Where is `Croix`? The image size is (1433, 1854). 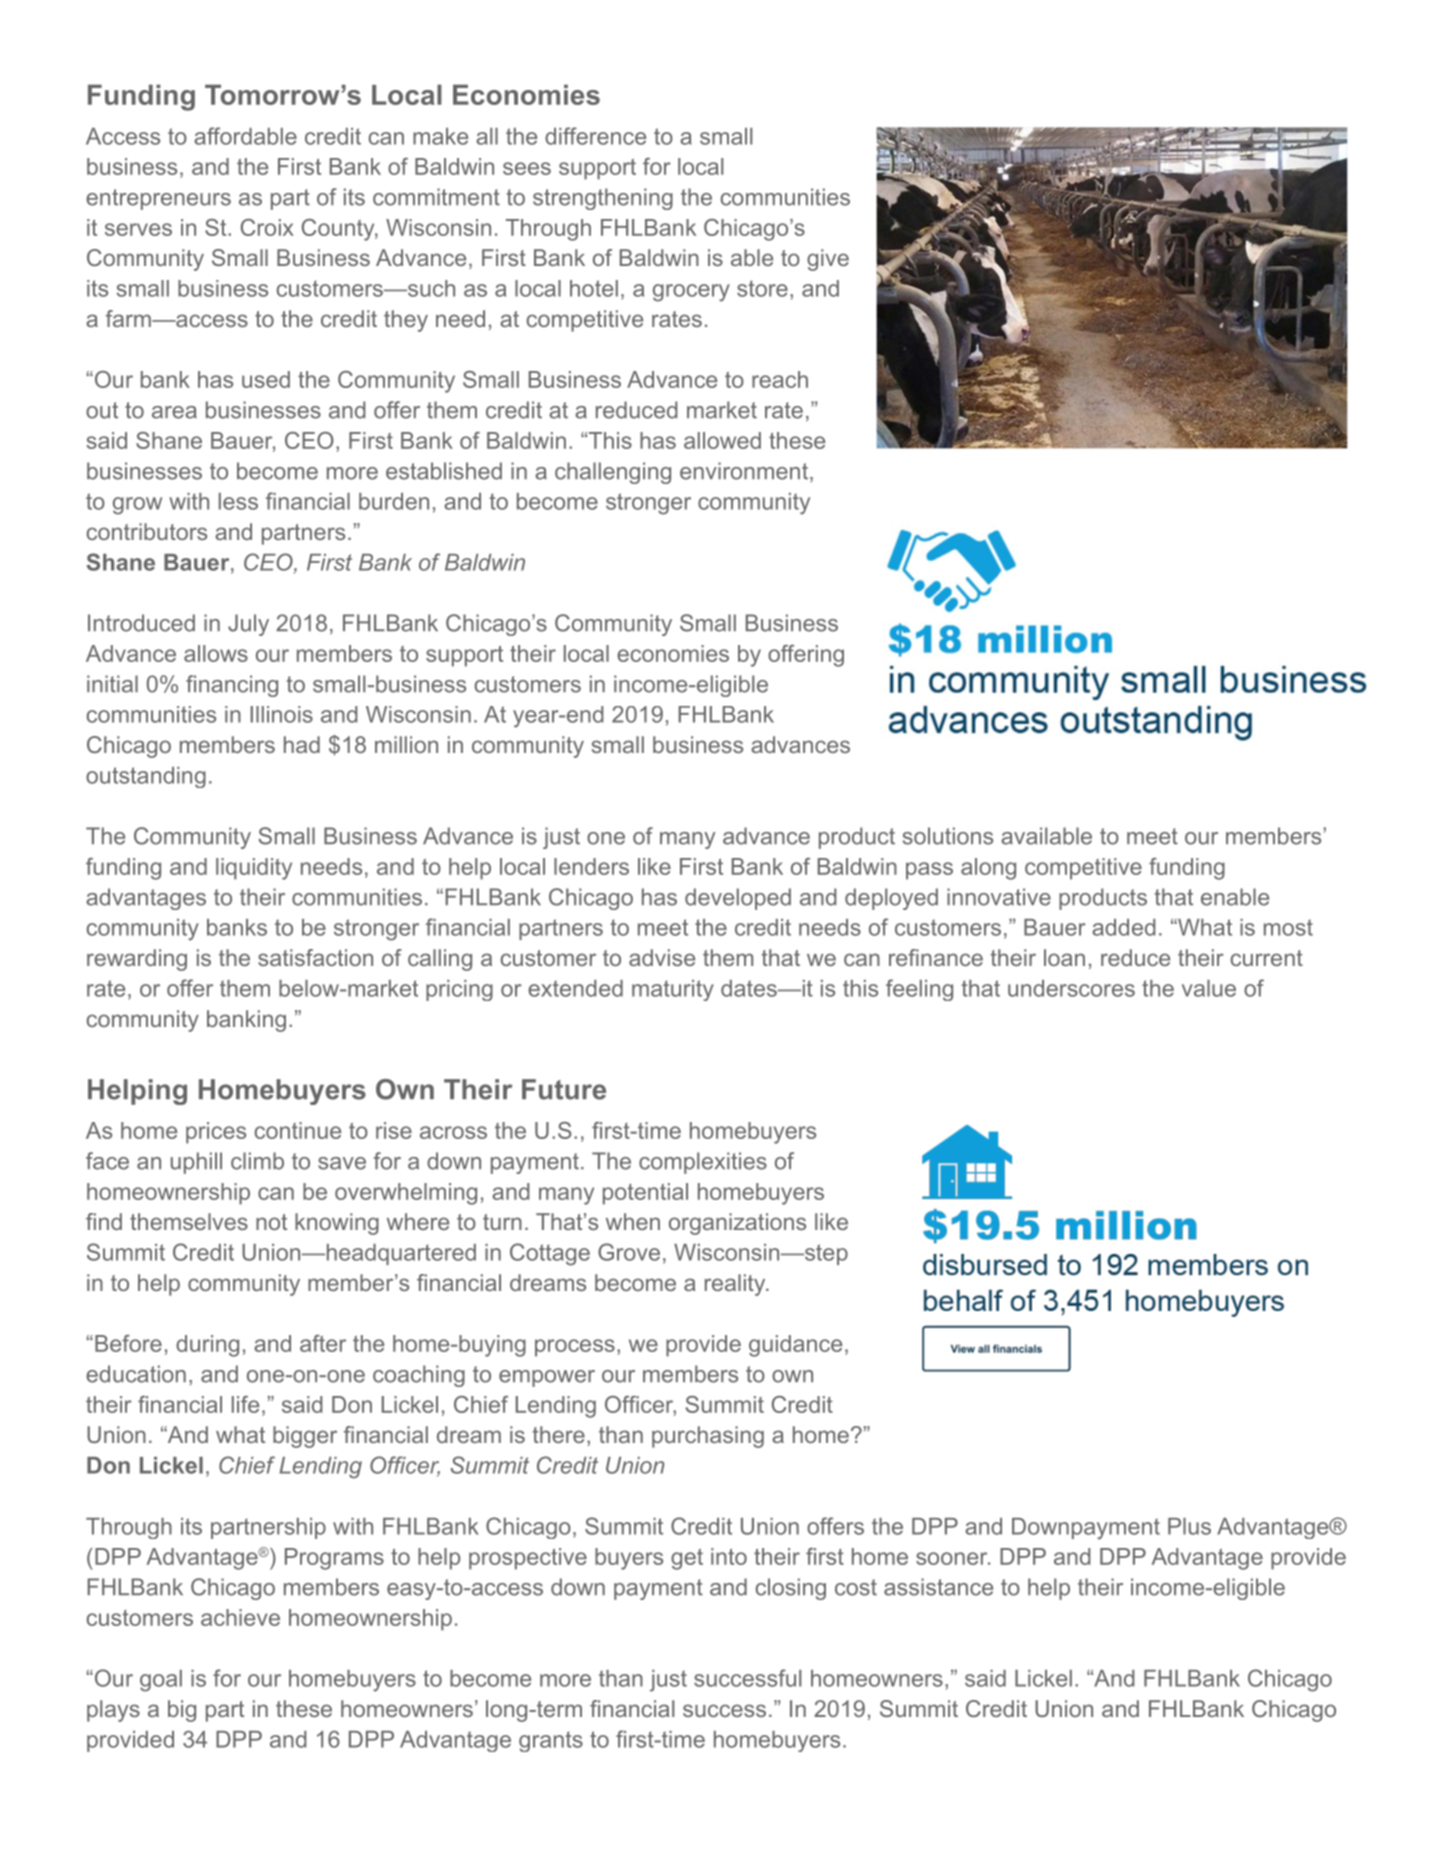 Croix is located at coordinates (267, 227).
